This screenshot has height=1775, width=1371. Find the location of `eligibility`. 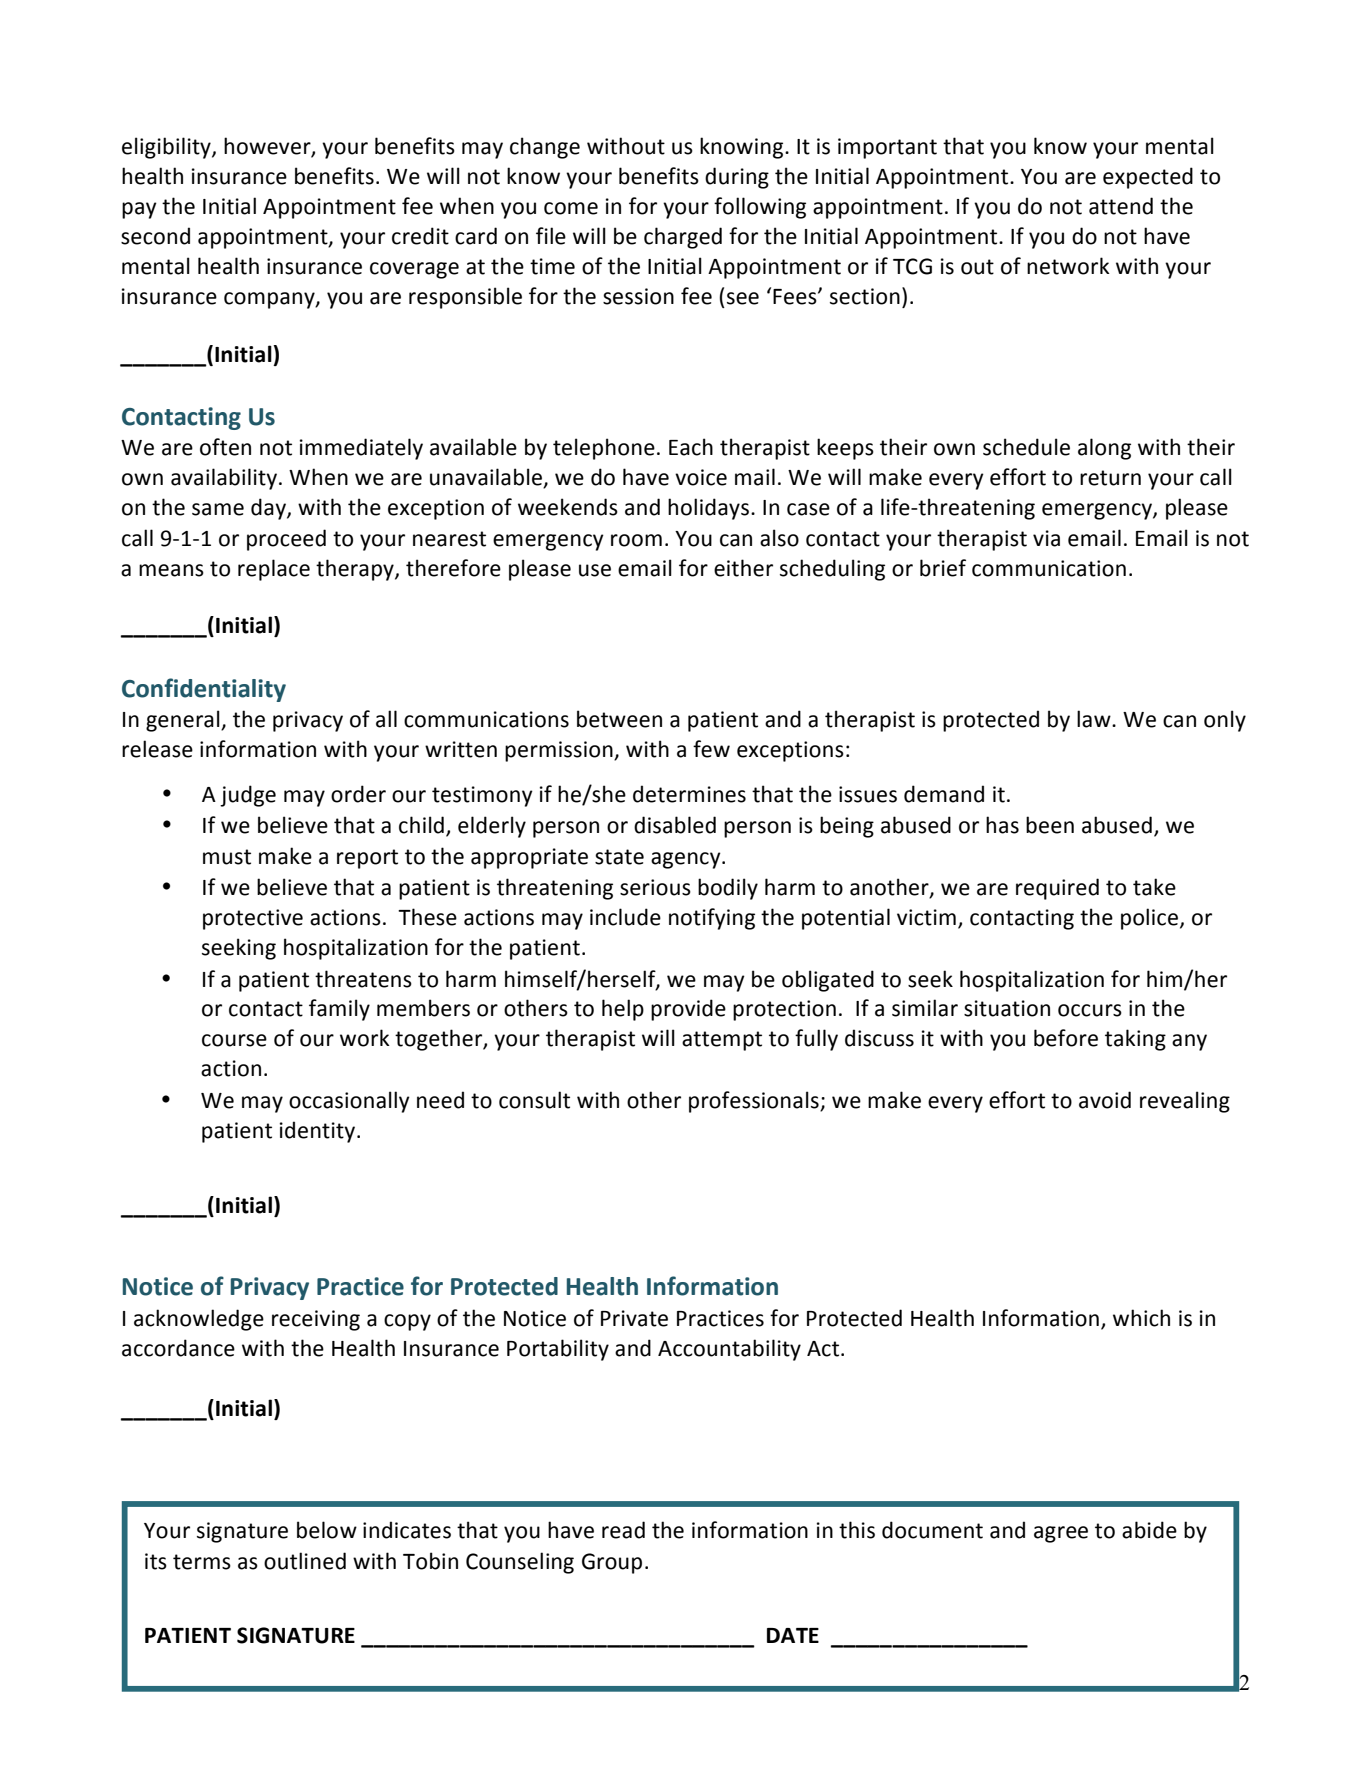

eligibility is located at coordinates (167, 148).
